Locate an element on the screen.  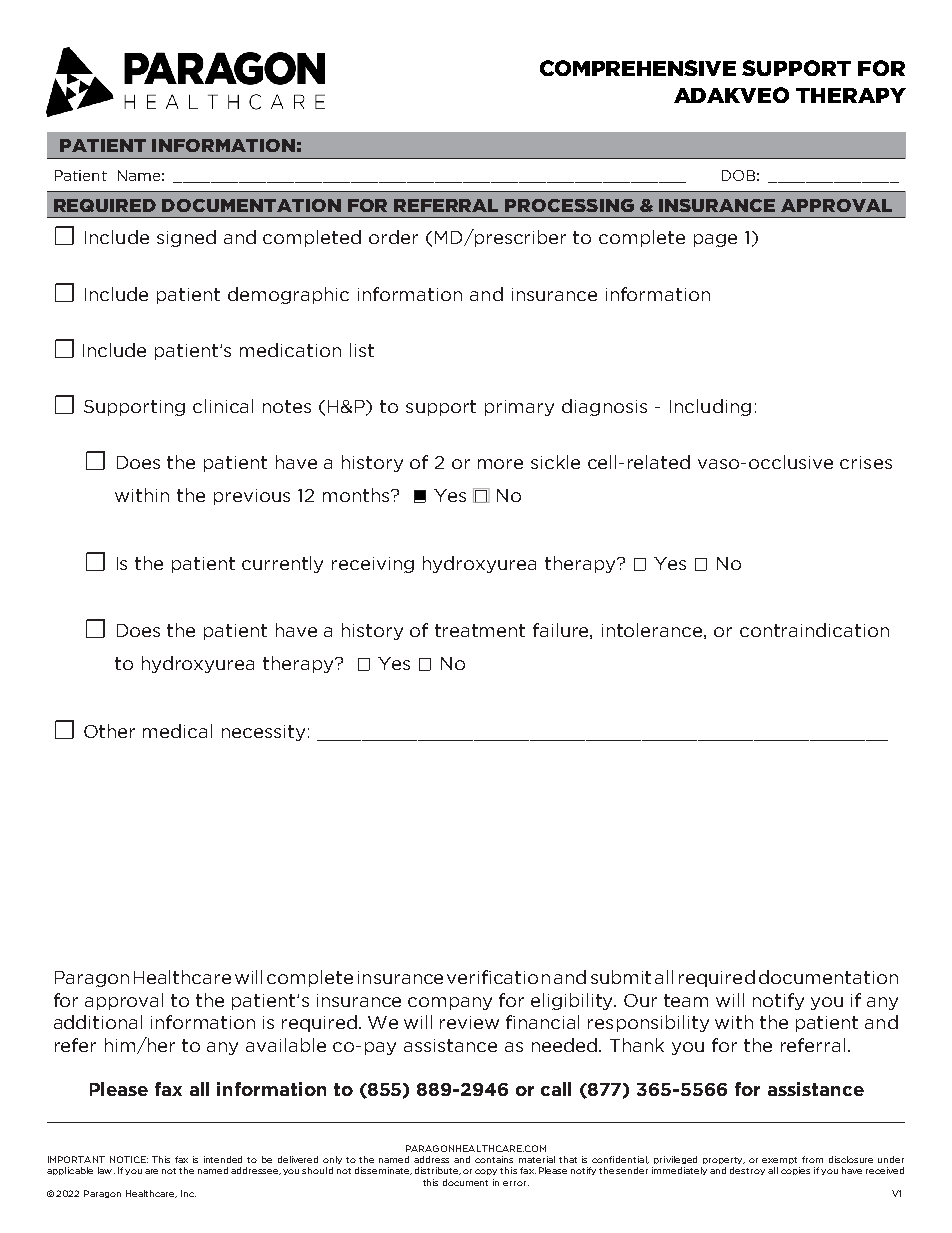
verification is located at coordinates (498, 977).
